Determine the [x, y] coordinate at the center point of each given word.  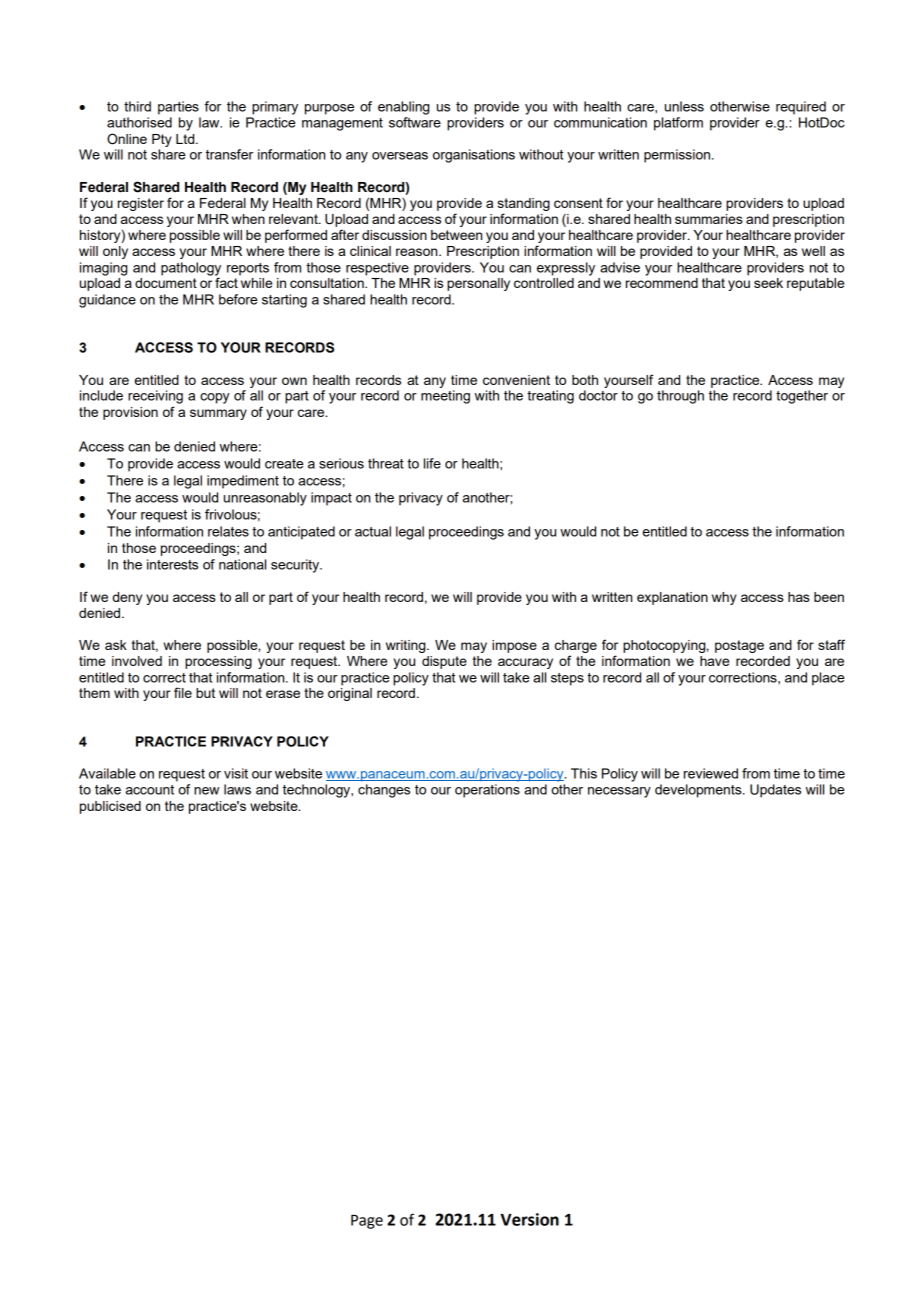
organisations [474, 156]
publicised [110, 807]
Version [529, 1219]
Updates [775, 791]
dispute [444, 662]
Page [367, 1222]
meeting [445, 397]
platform [678, 124]
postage [739, 646]
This [584, 773]
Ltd [186, 139]
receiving [155, 397]
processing [218, 662]
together [802, 397]
